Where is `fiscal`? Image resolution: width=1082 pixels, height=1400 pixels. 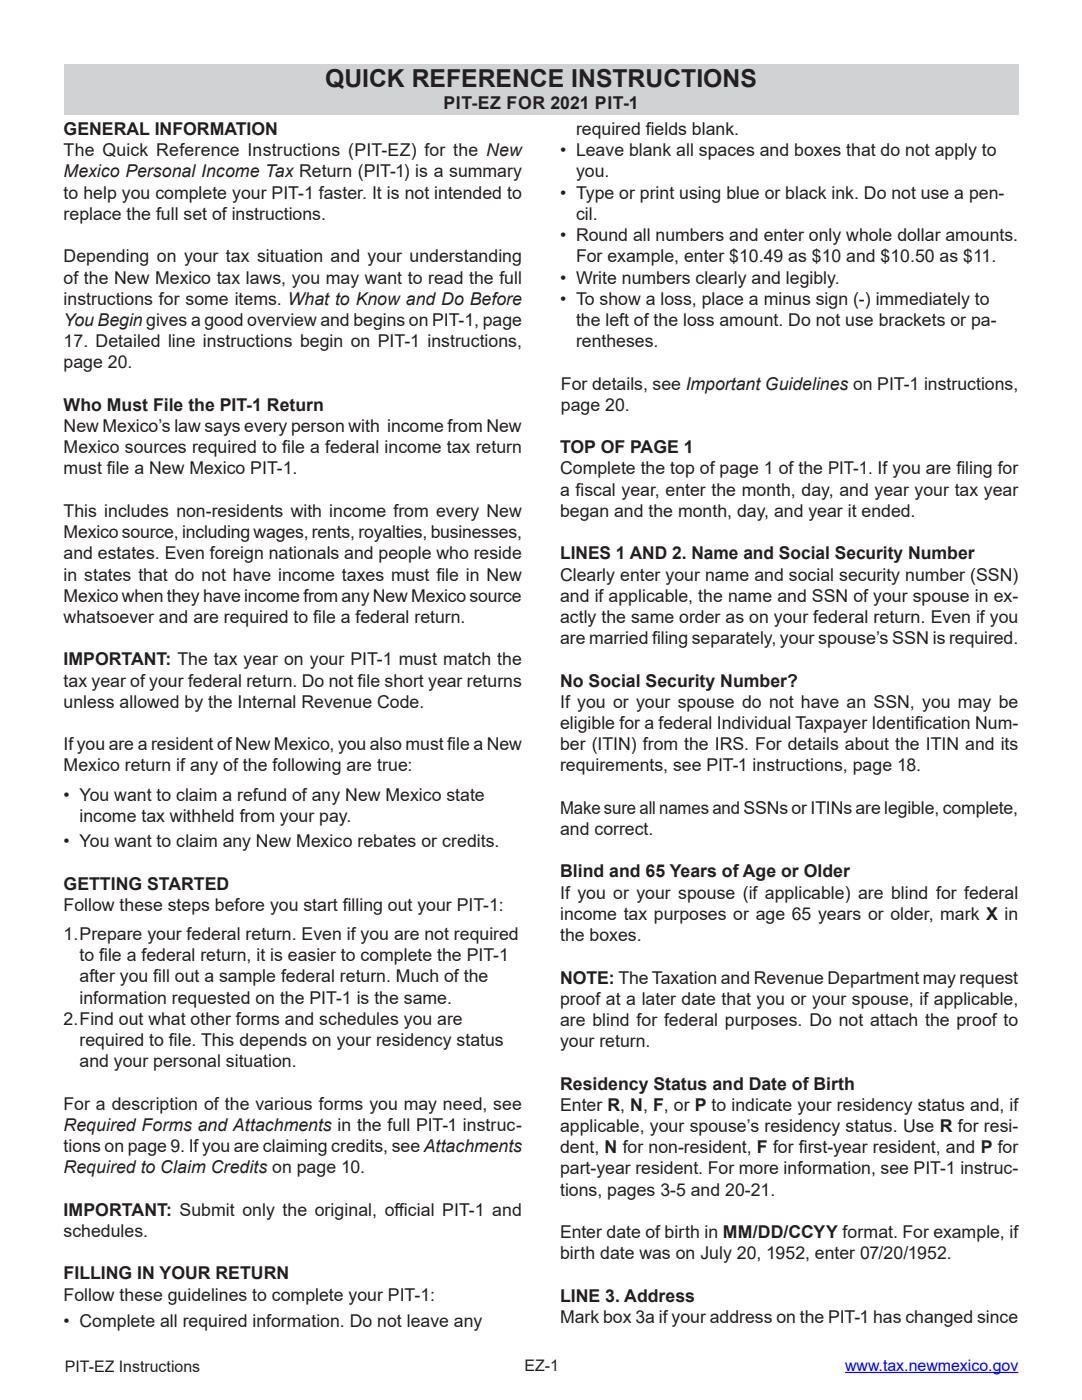
fiscal is located at coordinates (595, 489).
